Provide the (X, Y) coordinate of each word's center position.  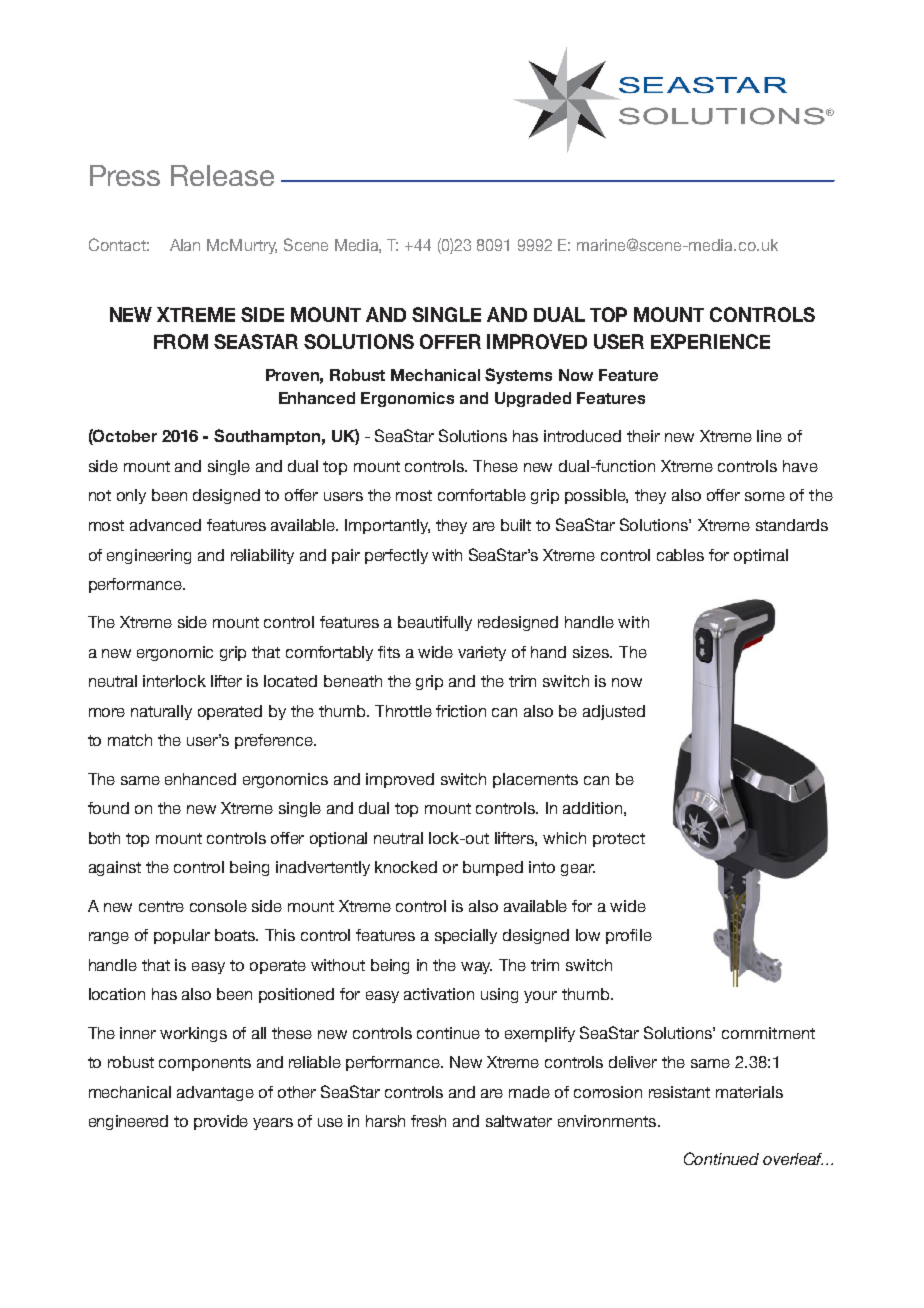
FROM (181, 341)
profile (629, 936)
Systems (518, 376)
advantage (215, 1093)
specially (466, 936)
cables (680, 555)
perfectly (396, 556)
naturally (161, 712)
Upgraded (533, 399)
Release (222, 175)
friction (461, 711)
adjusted (614, 712)
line (769, 436)
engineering (149, 556)
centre (161, 906)
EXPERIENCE (710, 341)
